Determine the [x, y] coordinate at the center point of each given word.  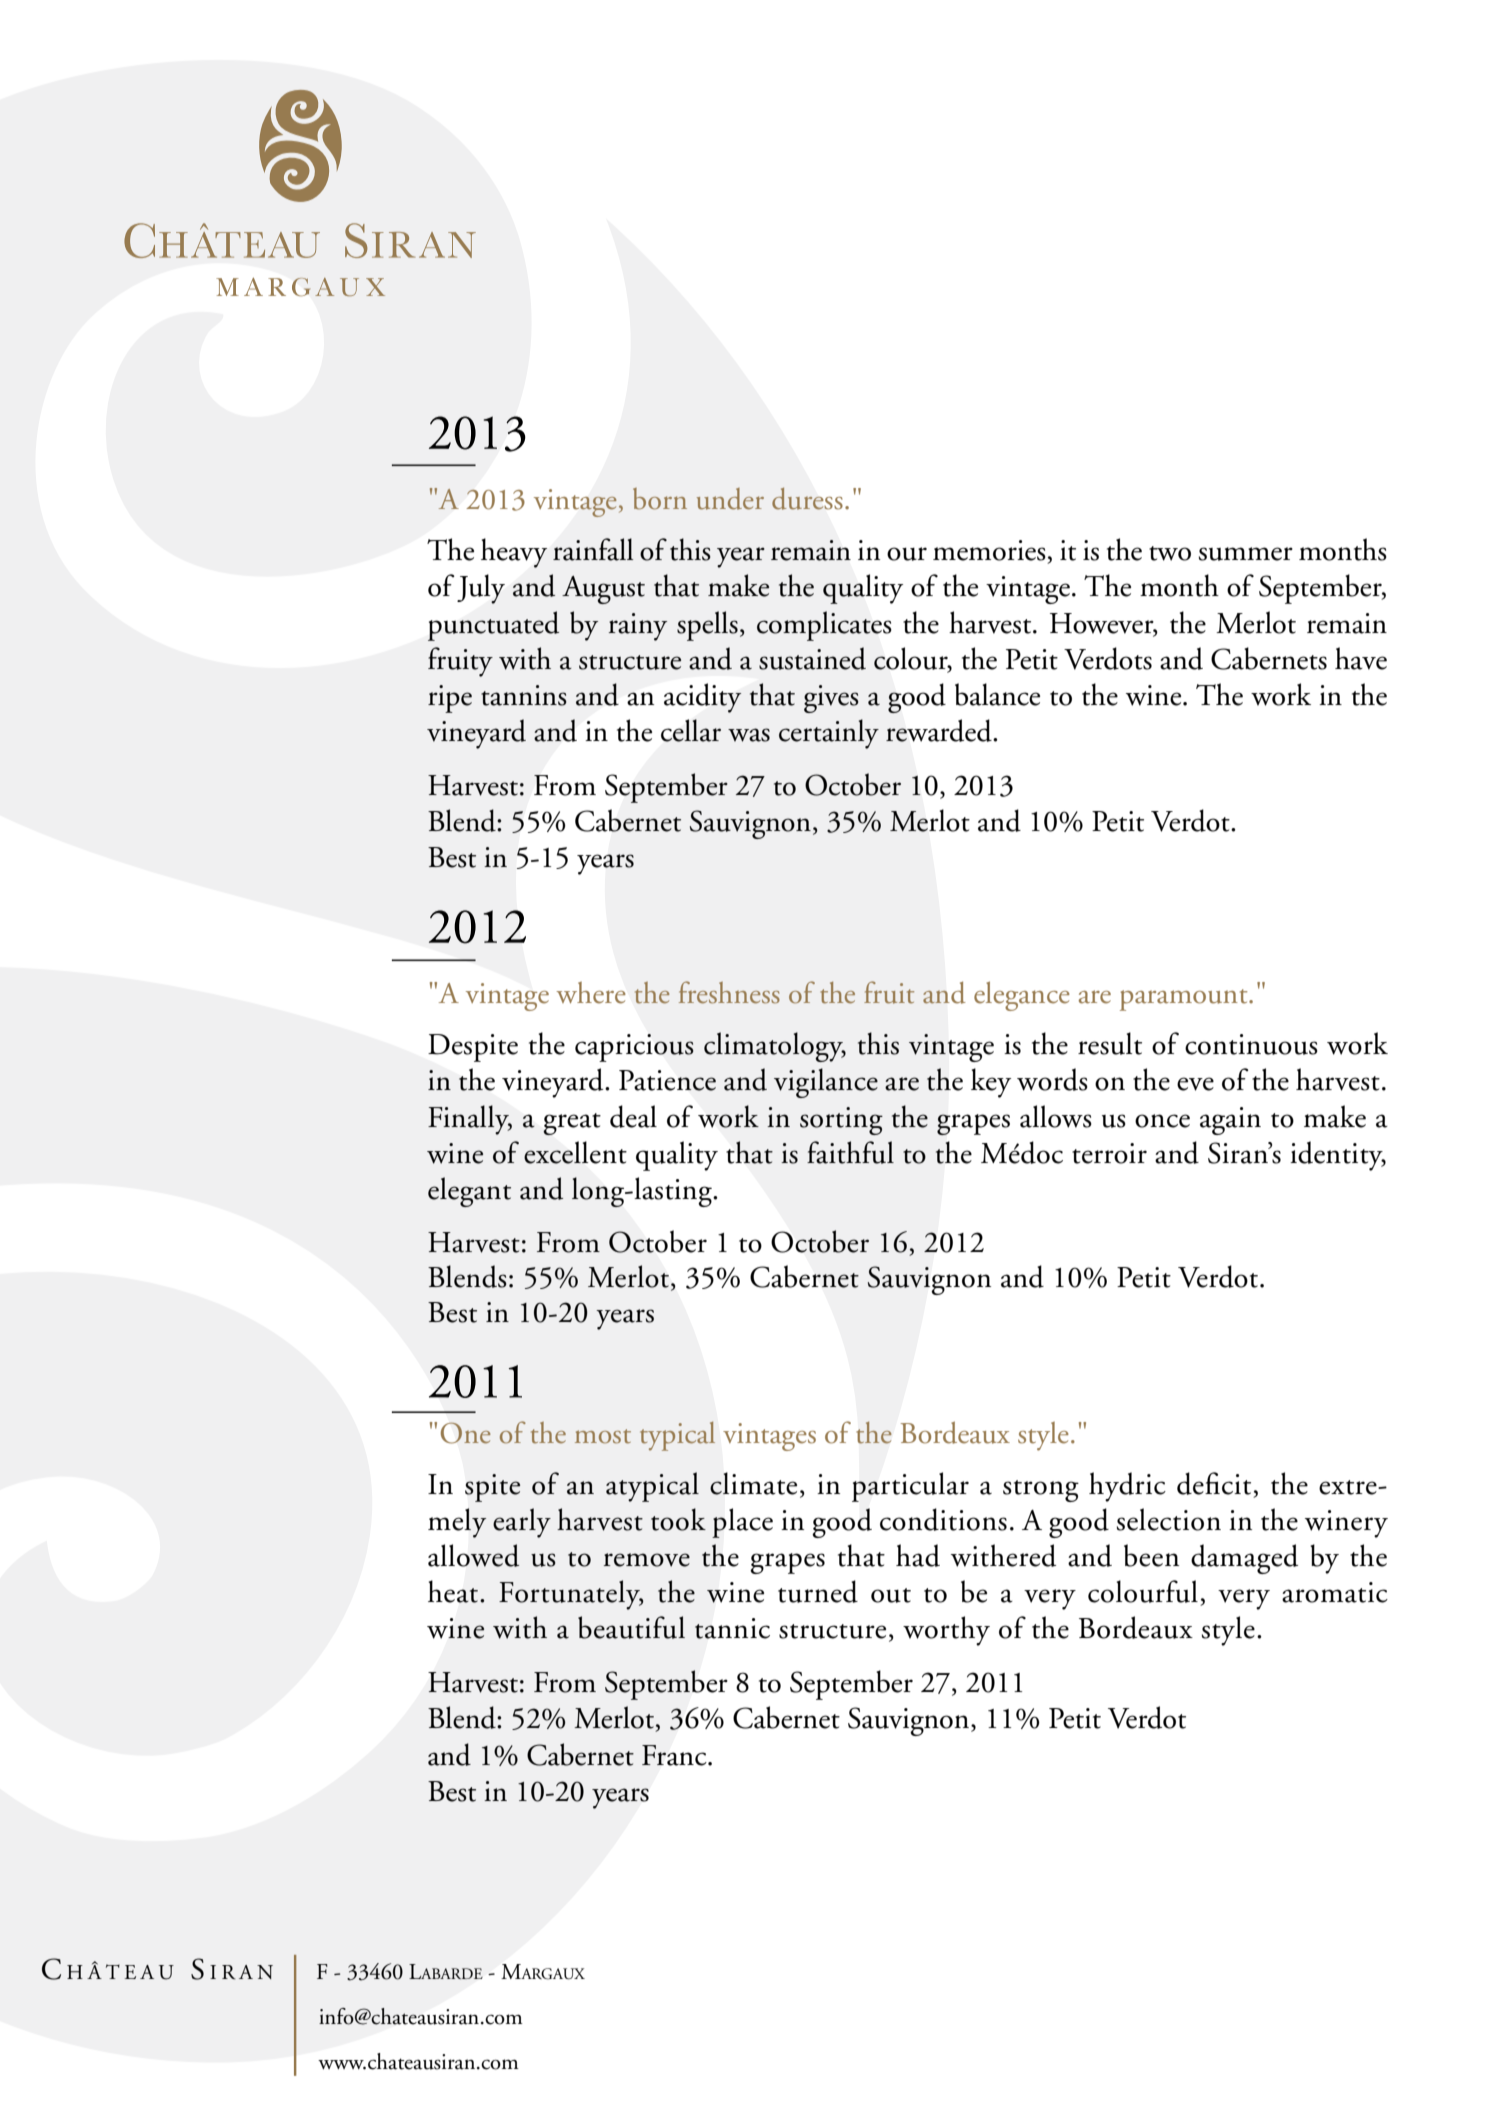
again [1230, 1121]
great [572, 1124]
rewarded [940, 730]
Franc [675, 1755]
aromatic [1335, 1592]
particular [910, 1487]
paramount [1185, 1000]
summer [1246, 554]
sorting [841, 1121]
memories [989, 550]
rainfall [593, 549]
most [603, 1436]
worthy [946, 1631]
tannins [524, 695]
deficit [1214, 1483]
